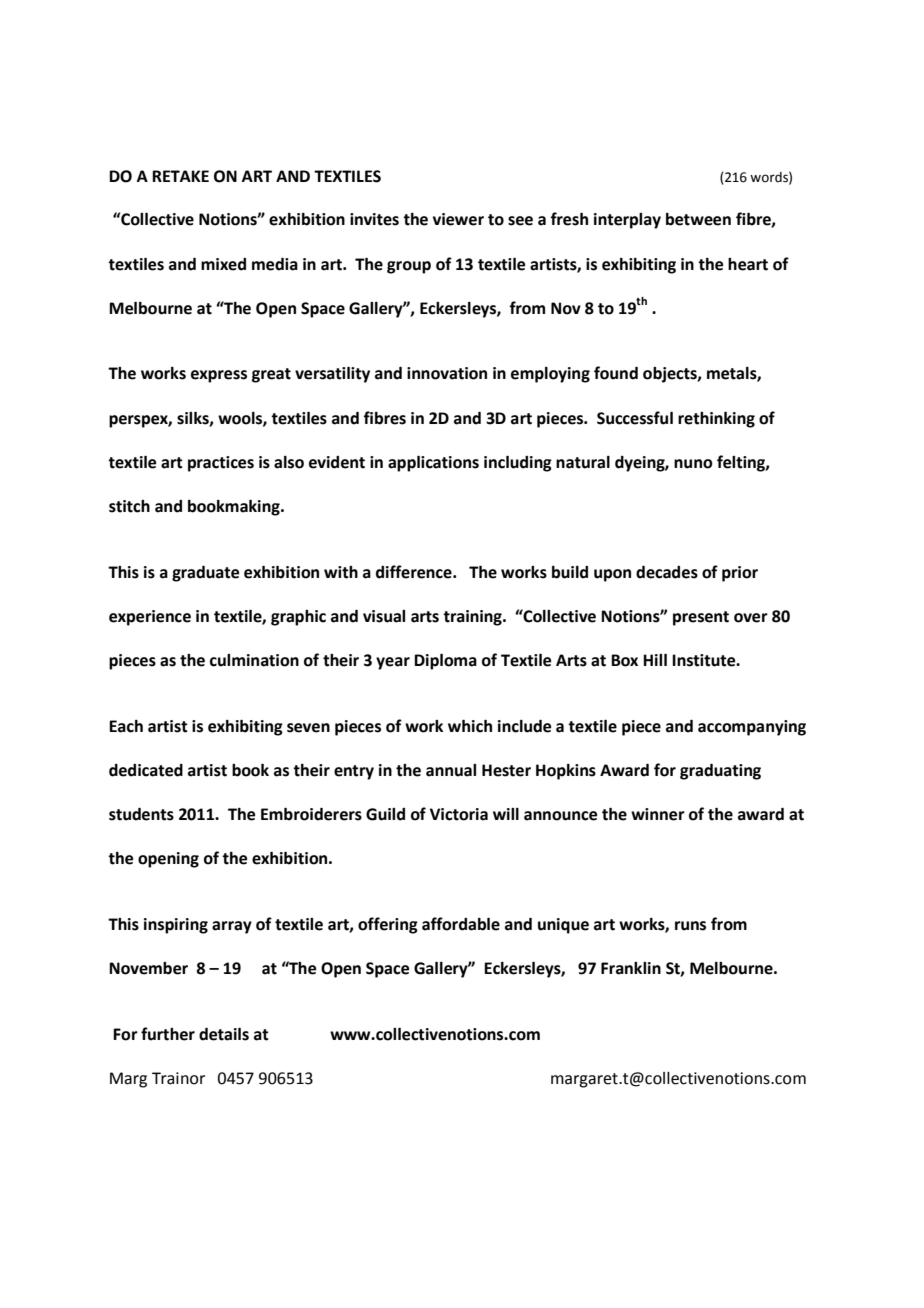 Image resolution: width=924 pixels, height=1308 pixels. Describe the element at coordinates (447, 373) in the screenshot. I see `innovation` at that location.
